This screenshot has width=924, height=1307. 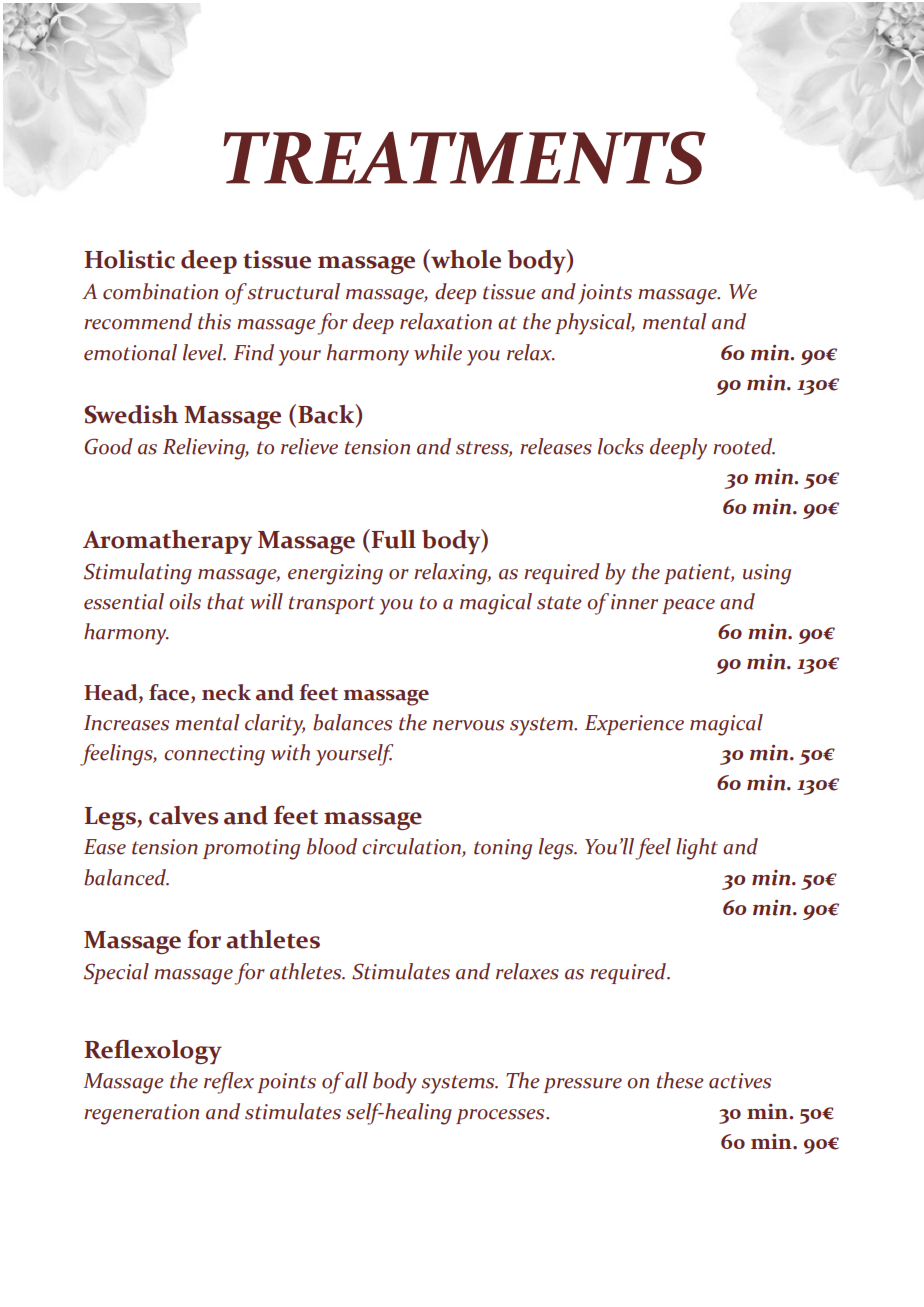 What do you see at coordinates (129, 259) in the screenshot?
I see `Holistic` at bounding box center [129, 259].
